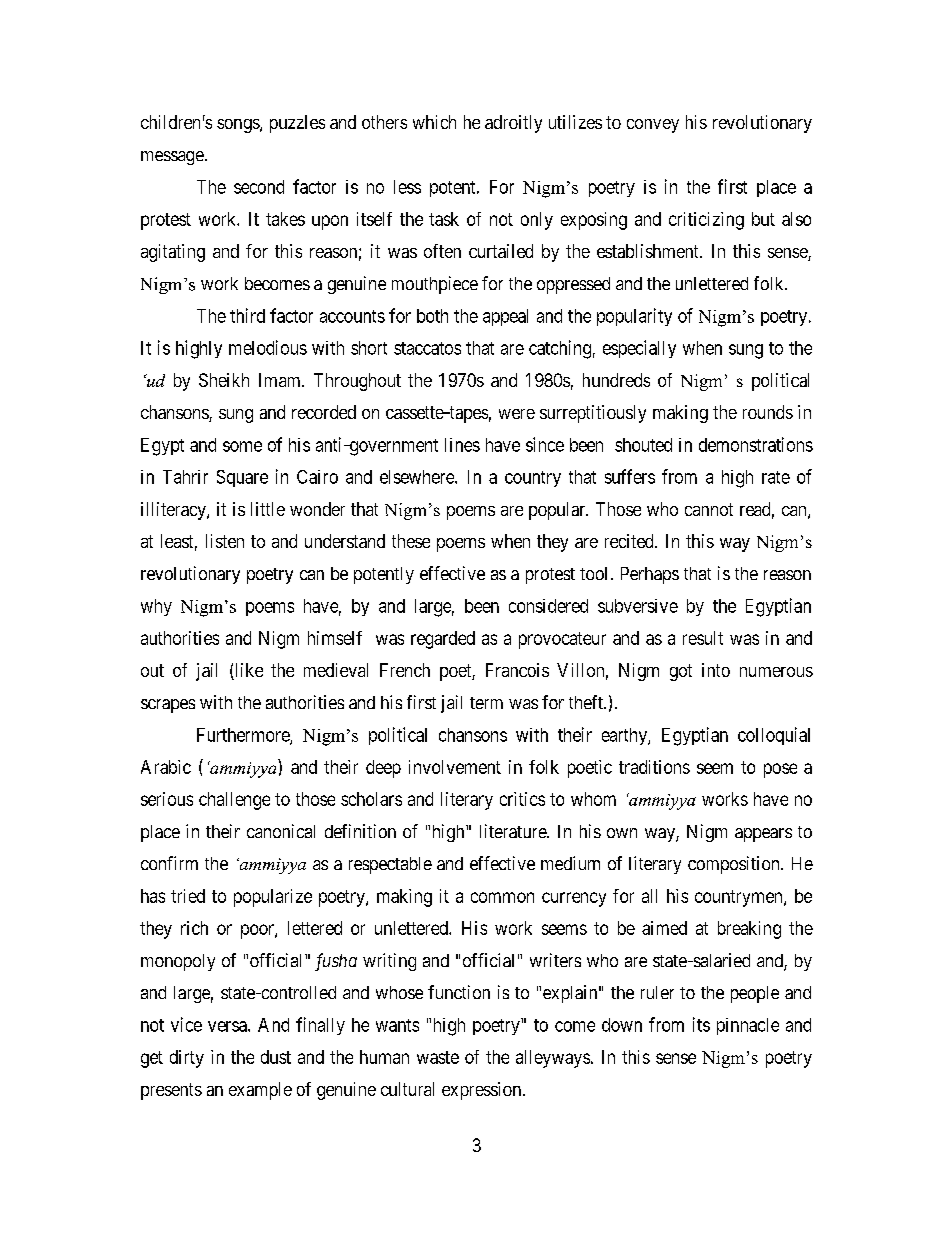  I want to click on lines, so click(462, 445).
